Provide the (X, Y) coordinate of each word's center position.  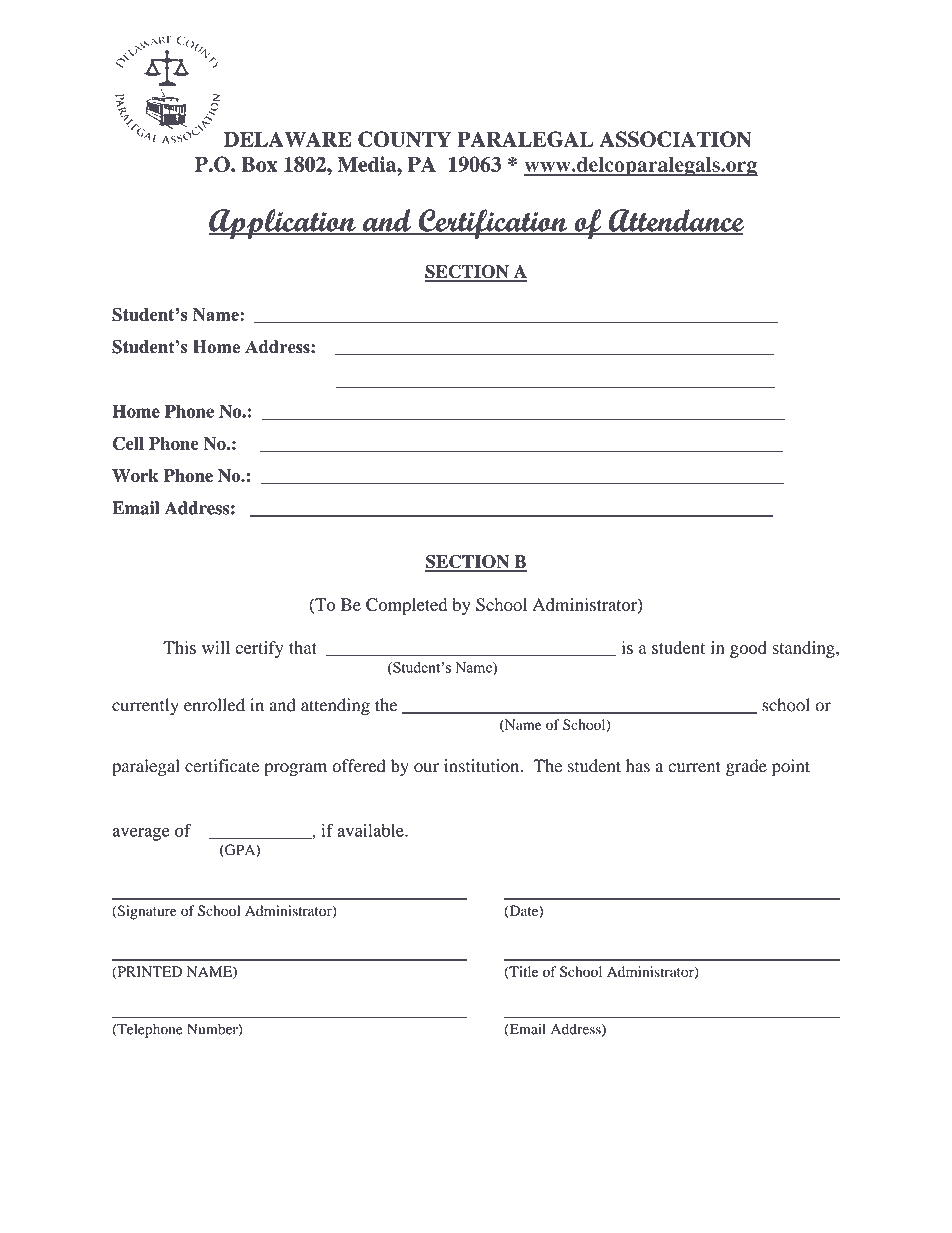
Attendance (675, 221)
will (216, 647)
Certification (493, 224)
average (141, 834)
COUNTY (404, 139)
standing (804, 649)
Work (135, 476)
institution (483, 766)
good (748, 649)
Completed (406, 606)
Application (283, 224)
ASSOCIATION (675, 139)
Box (259, 164)
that (303, 647)
